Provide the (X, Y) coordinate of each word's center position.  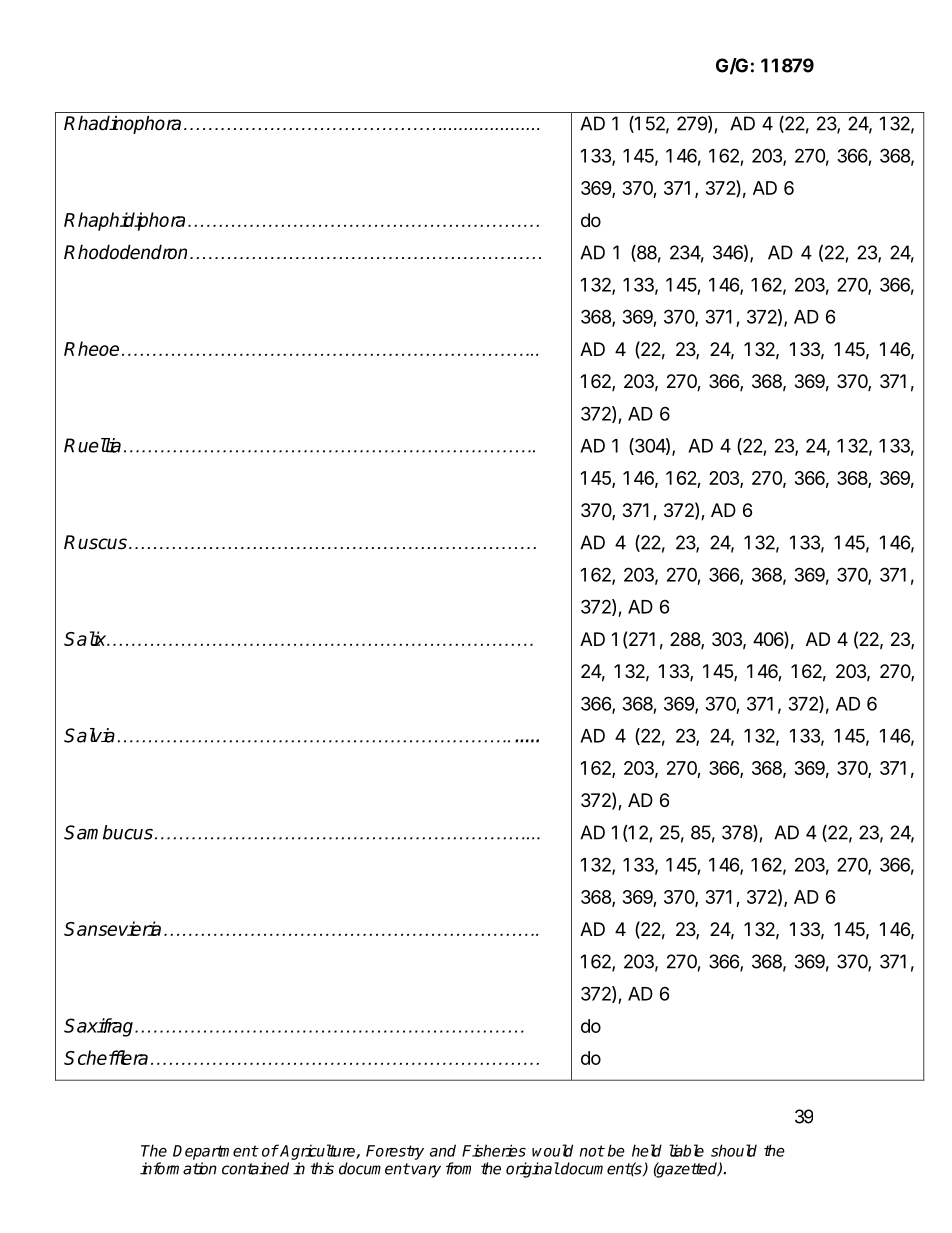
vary (426, 1171)
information (178, 1168)
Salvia (89, 735)
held (647, 1150)
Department (215, 1152)
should (734, 1150)
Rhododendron (125, 252)
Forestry (395, 1152)
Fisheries (494, 1150)
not (592, 1151)
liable (686, 1150)
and (443, 1150)
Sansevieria (112, 928)
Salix (86, 638)
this (322, 1168)
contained (255, 1168)
